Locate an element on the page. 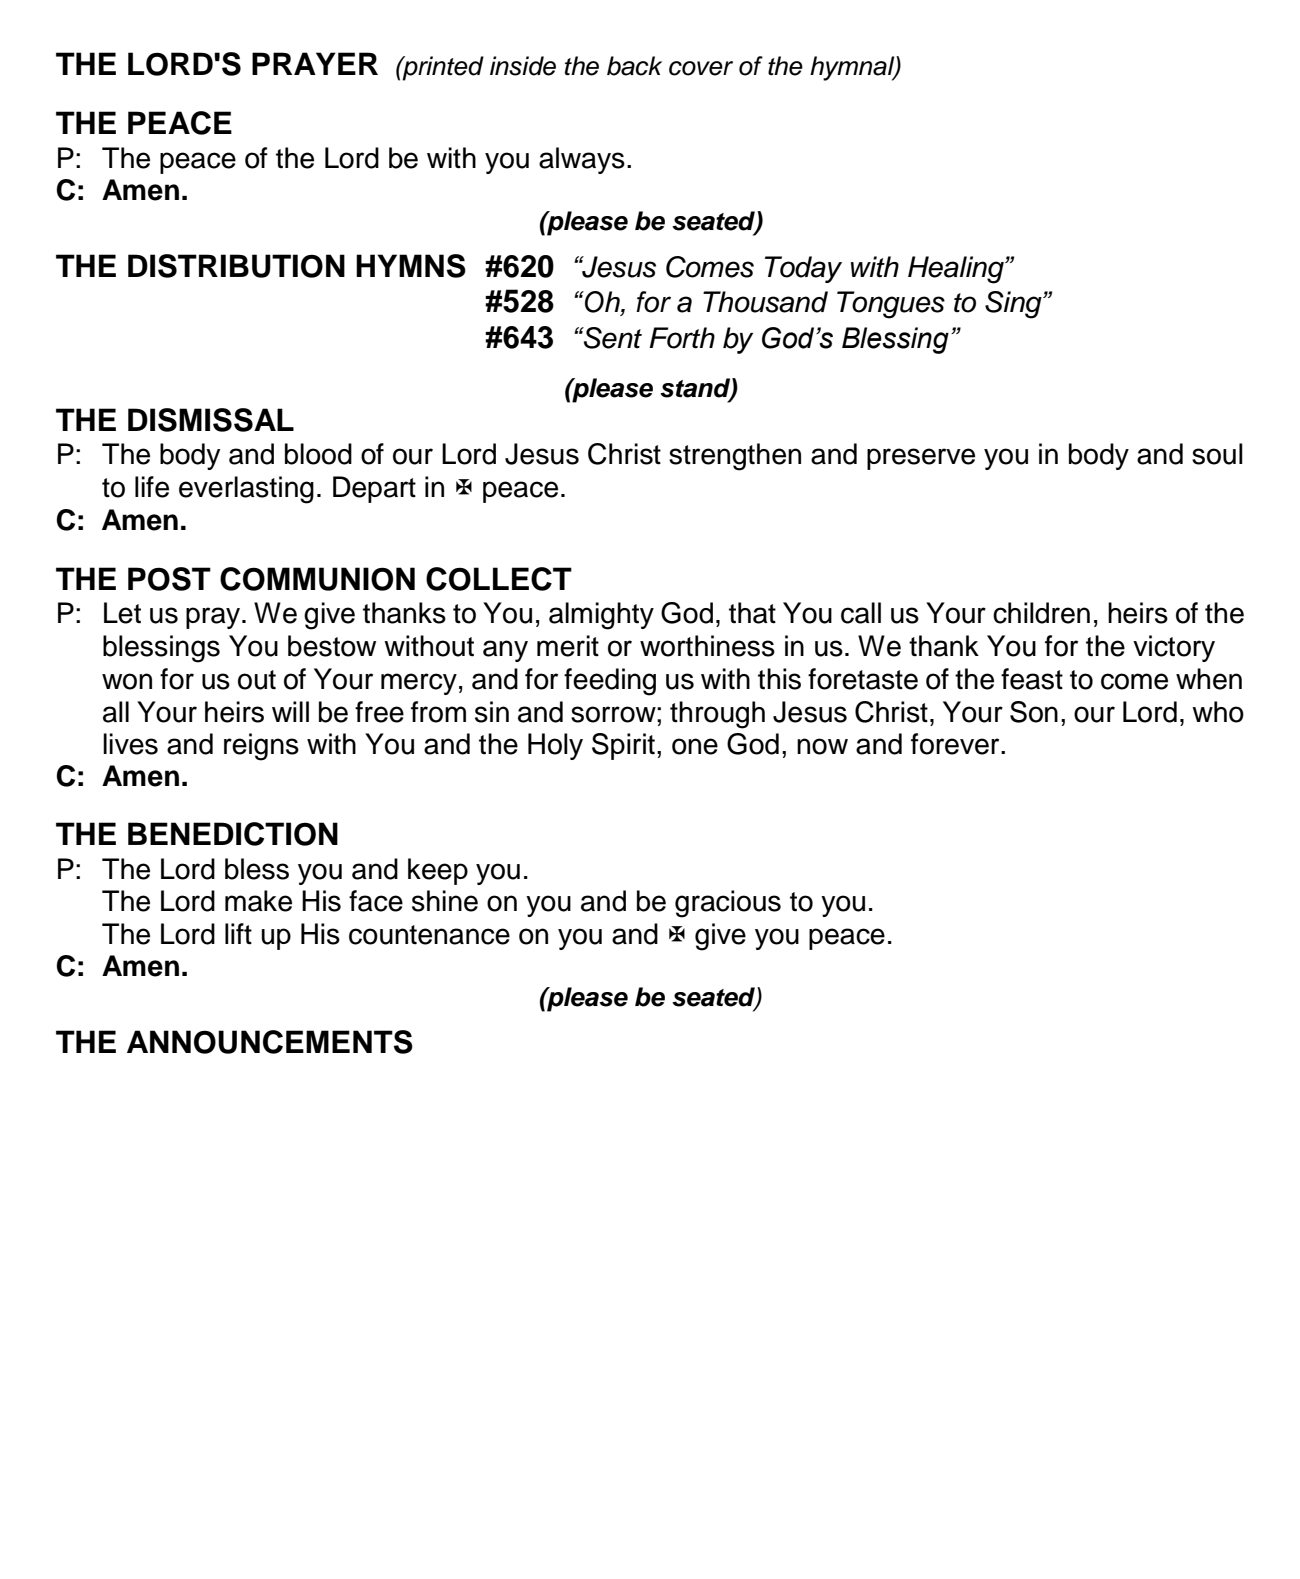 This image has height=1579, width=1300. forever is located at coordinates (956, 744).
